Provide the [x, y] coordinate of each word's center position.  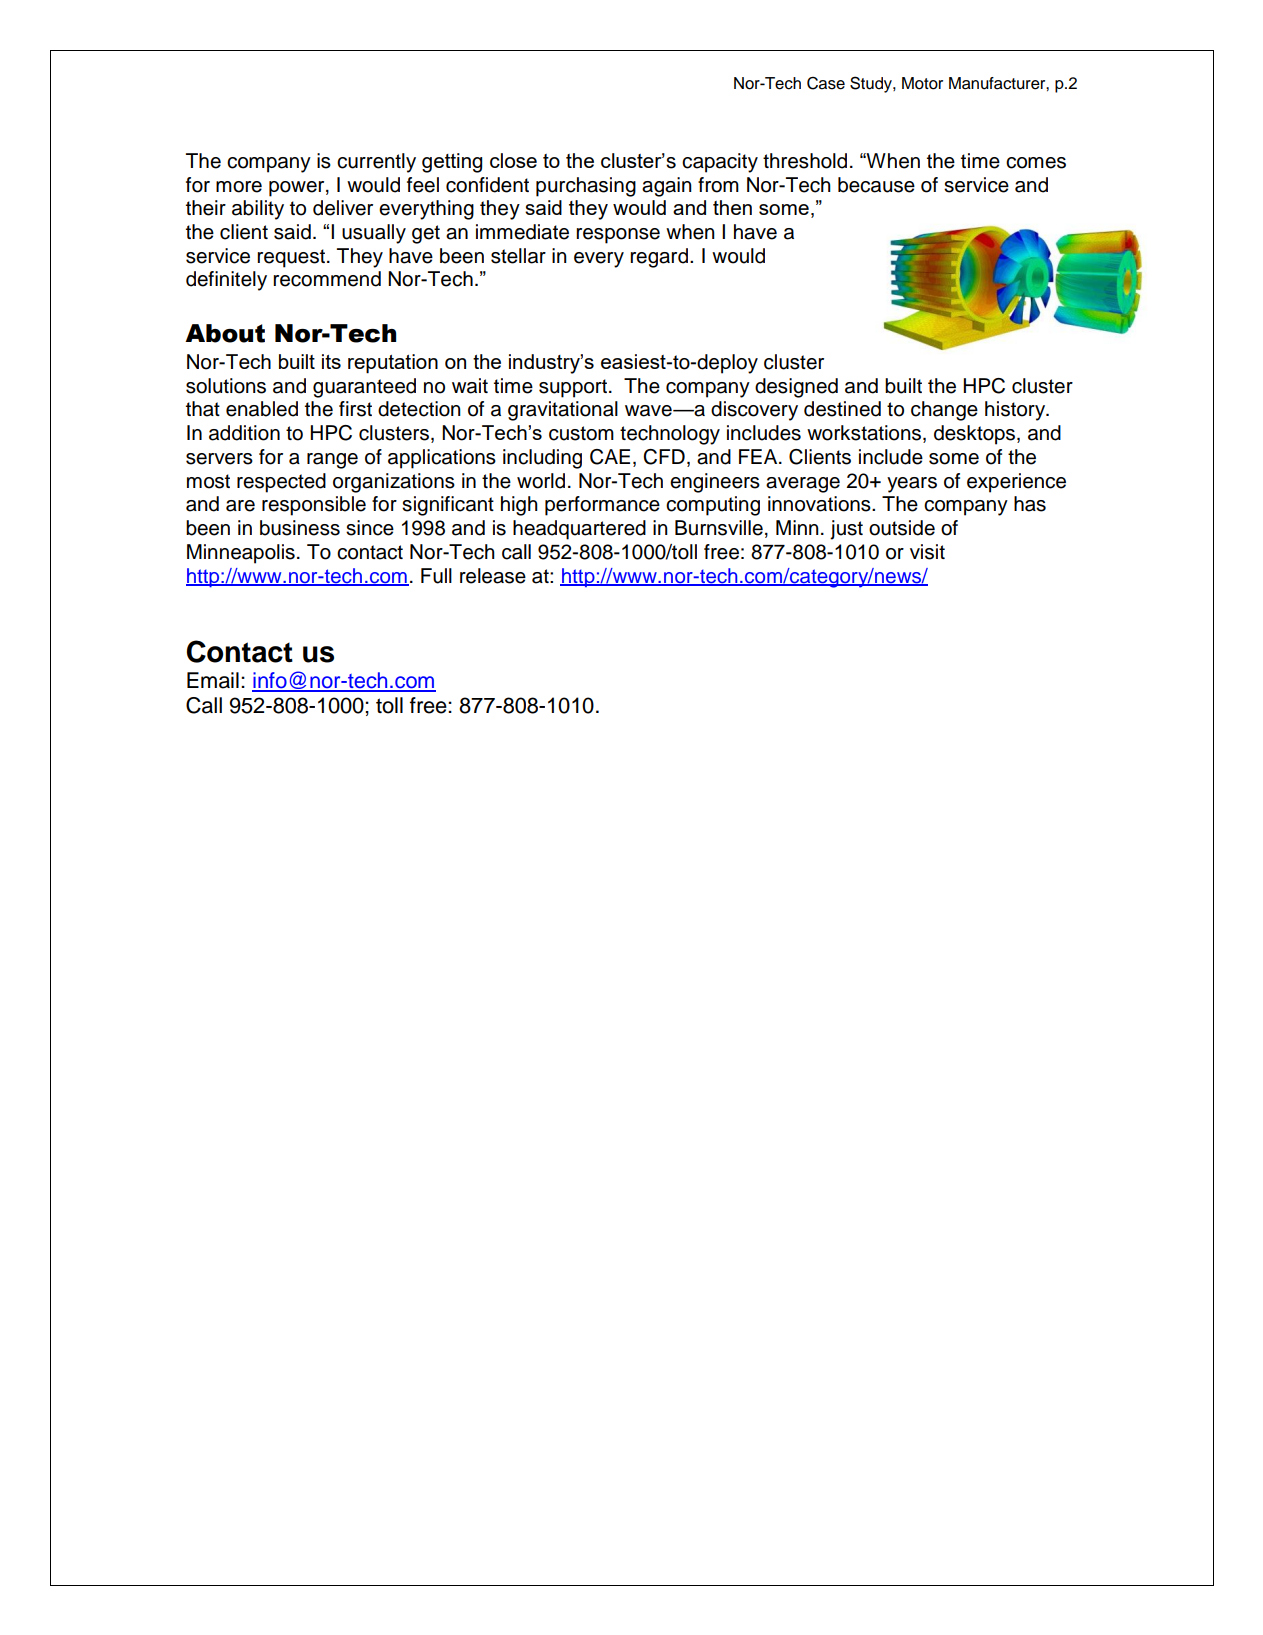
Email [213, 680]
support [573, 388]
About [225, 333]
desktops [976, 435]
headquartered [579, 530]
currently [376, 163]
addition [244, 433]
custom [581, 433]
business [300, 528]
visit [927, 552]
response [618, 236]
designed [796, 388]
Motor [922, 83]
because [876, 185]
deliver [343, 208]
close [513, 160]
